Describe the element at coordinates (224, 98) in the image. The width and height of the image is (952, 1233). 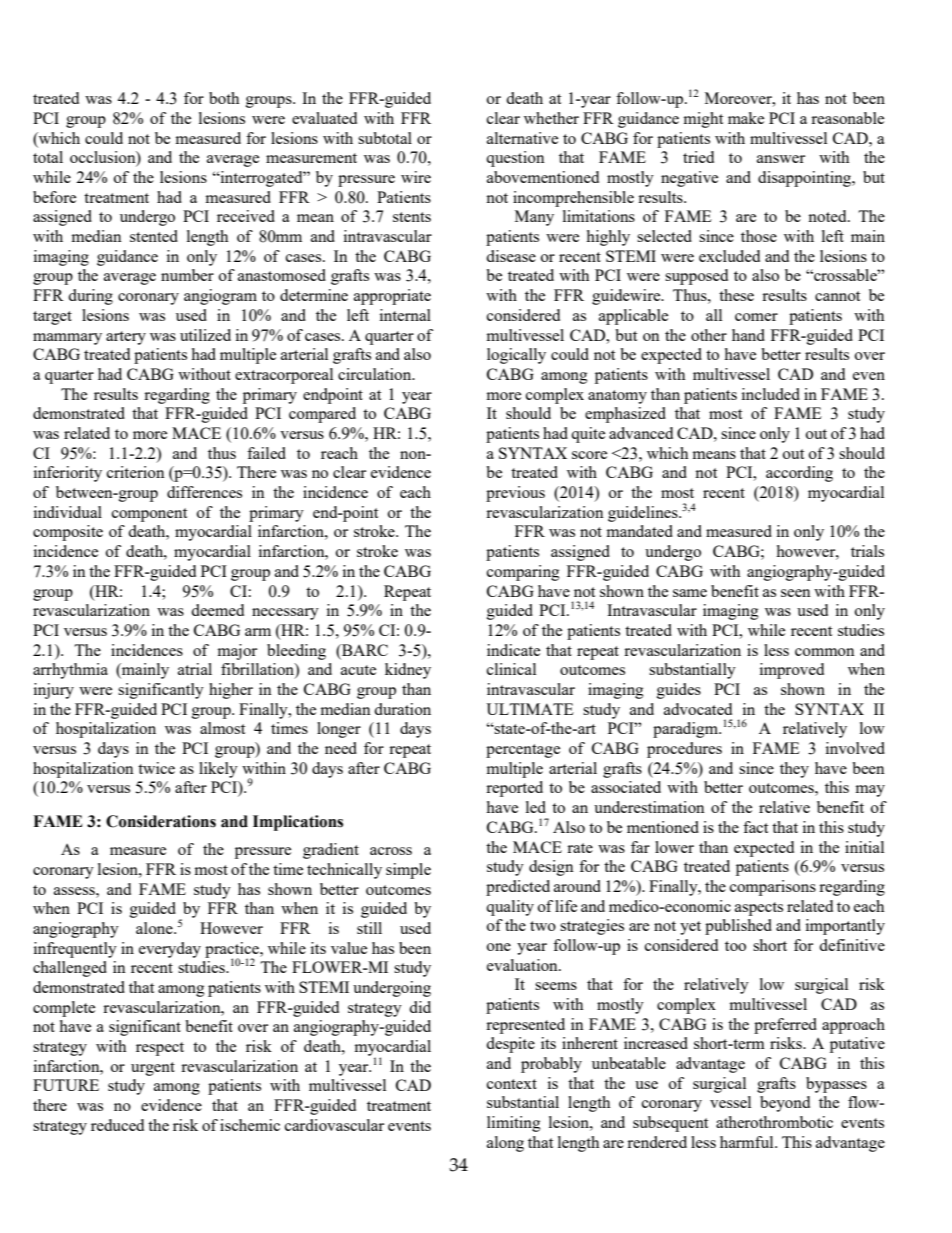
I see `both` at that location.
